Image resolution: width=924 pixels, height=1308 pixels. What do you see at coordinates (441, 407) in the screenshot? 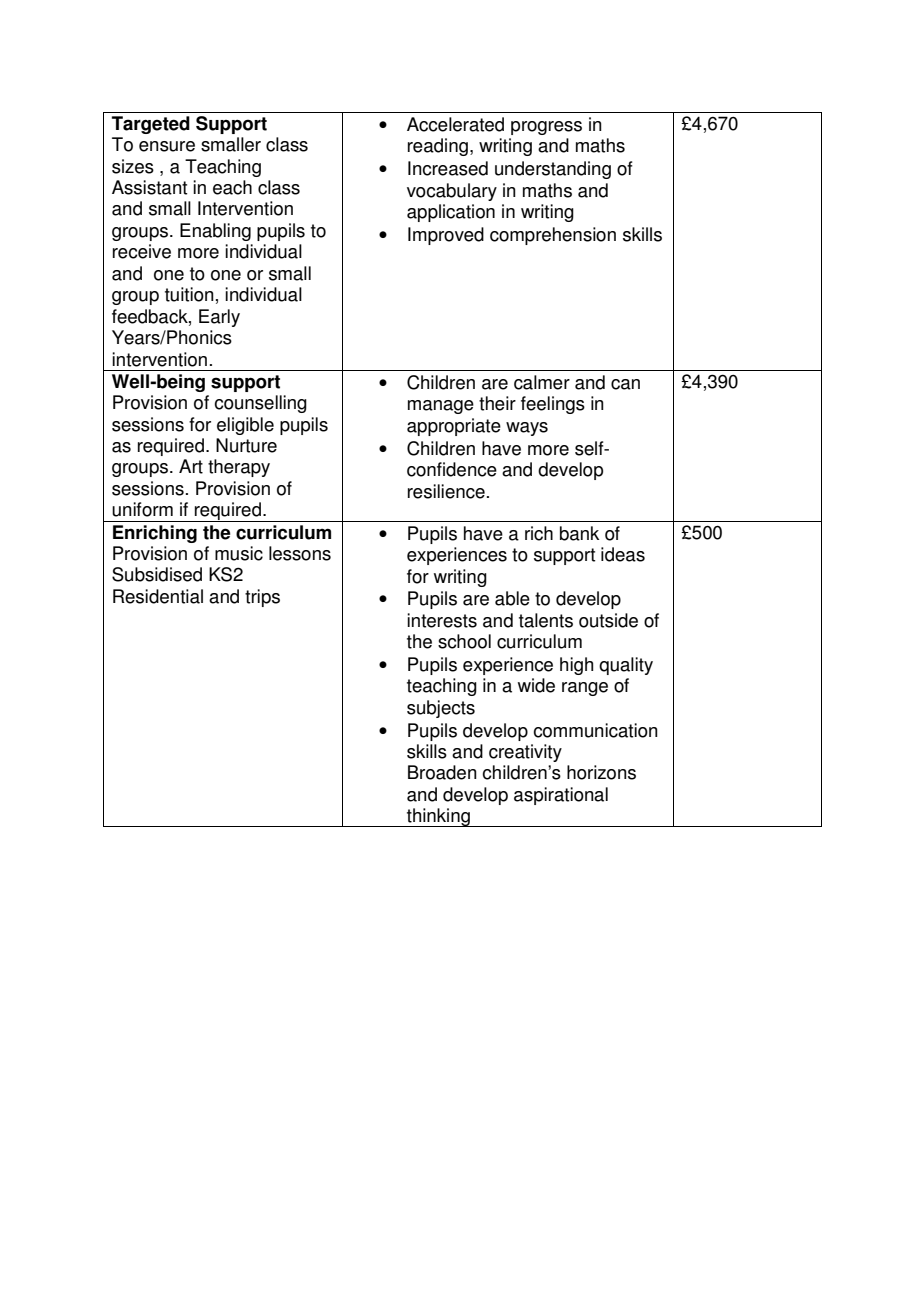
I see `manage` at bounding box center [441, 407].
